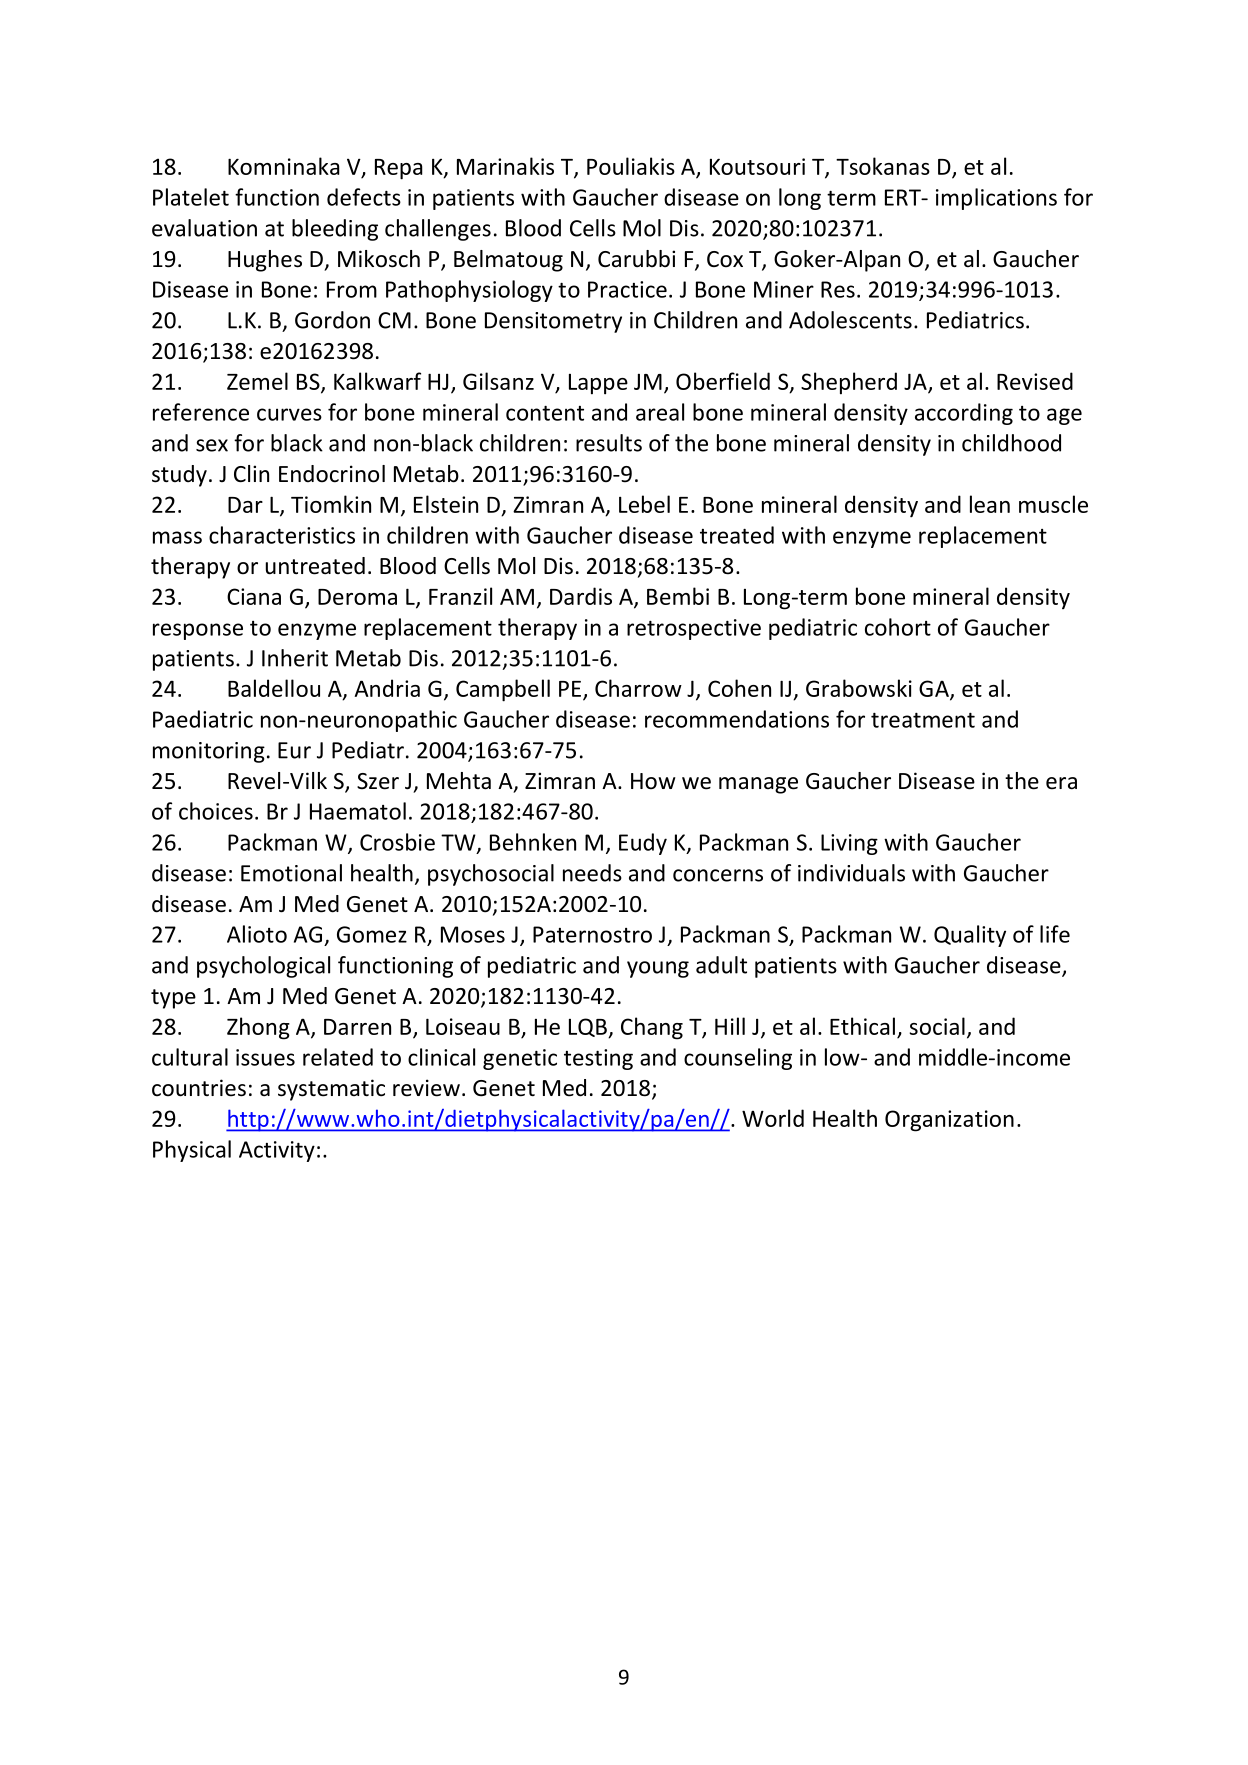  What do you see at coordinates (850, 320) in the screenshot?
I see `Adolescents` at bounding box center [850, 320].
